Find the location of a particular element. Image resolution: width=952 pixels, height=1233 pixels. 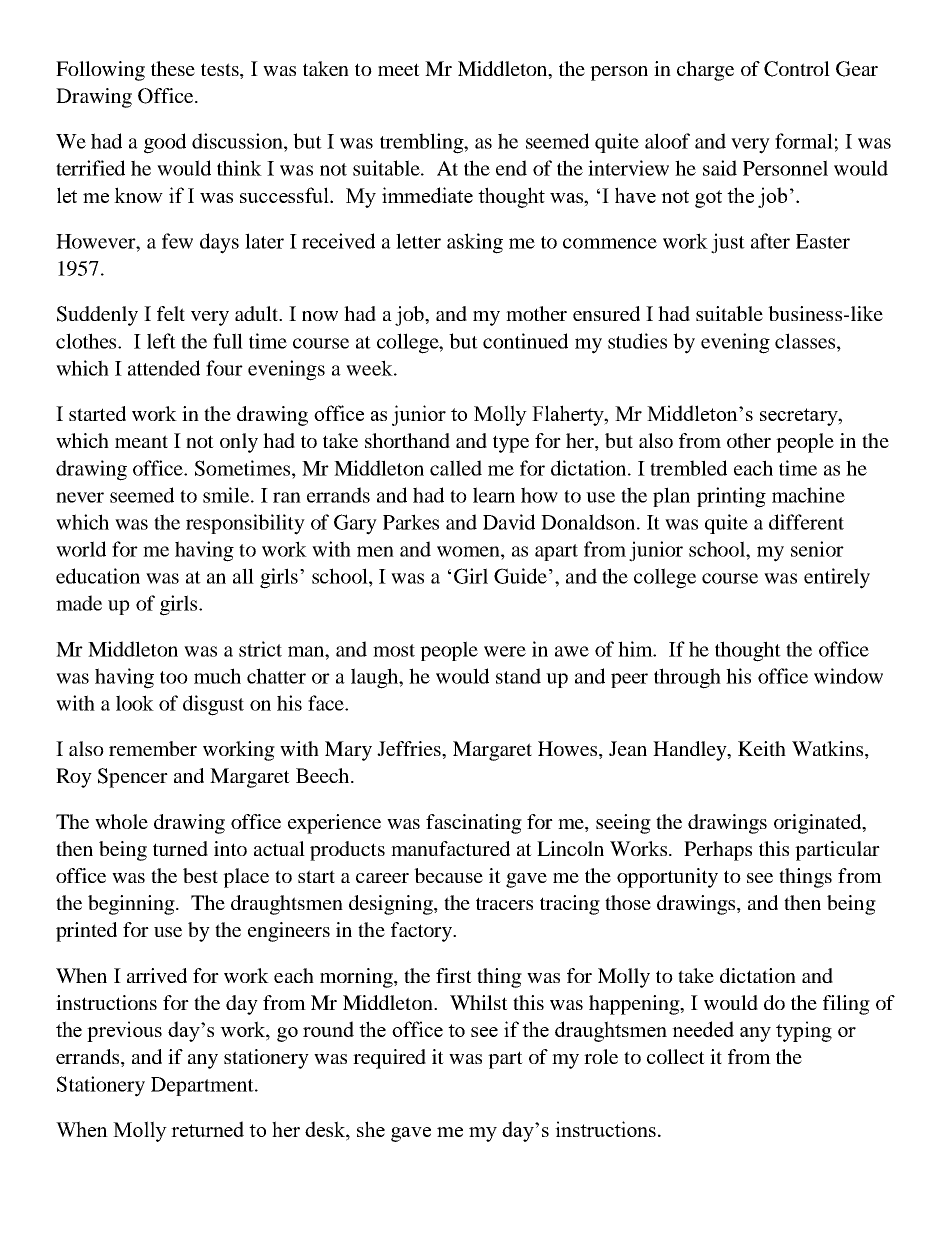

fascinating is located at coordinates (474, 824).
